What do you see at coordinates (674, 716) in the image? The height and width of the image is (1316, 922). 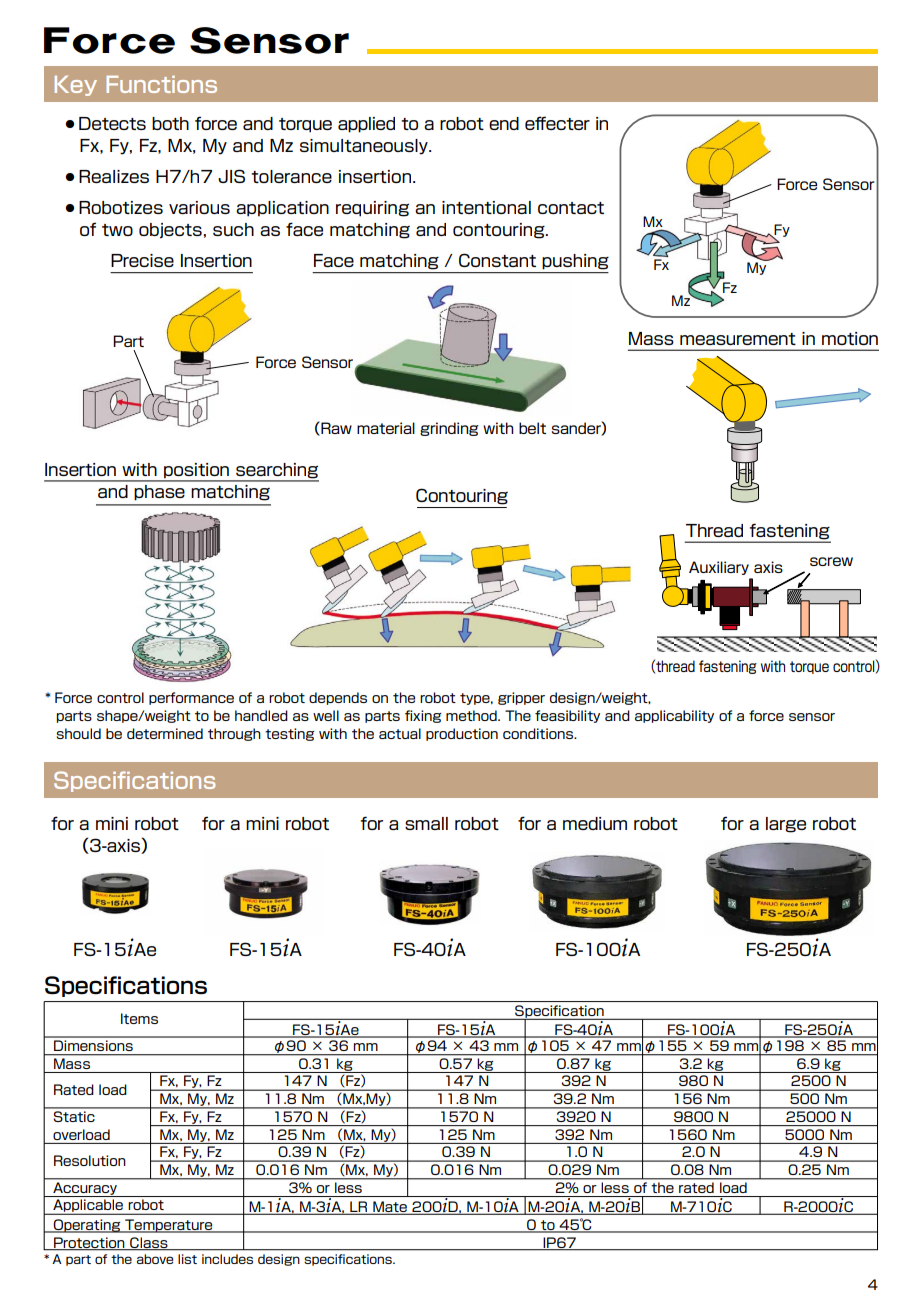 I see `applicability` at bounding box center [674, 716].
